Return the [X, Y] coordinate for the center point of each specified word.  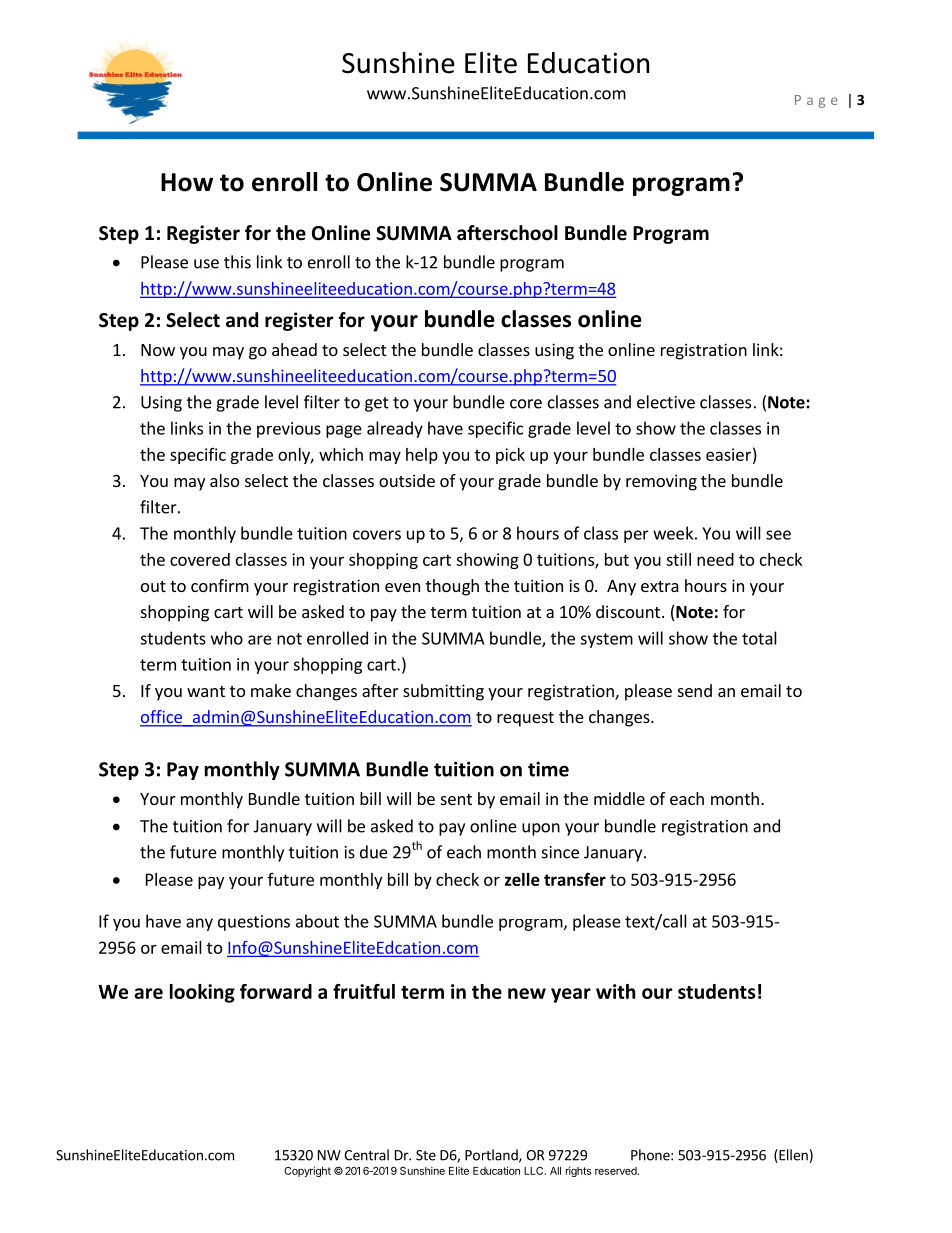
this [237, 262]
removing [661, 482]
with [615, 991]
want [206, 691]
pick [510, 456]
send [695, 690]
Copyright [307, 1171]
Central [366, 1155]
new [527, 993]
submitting [443, 692]
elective [666, 402]
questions [254, 923]
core [526, 404]
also [224, 480]
